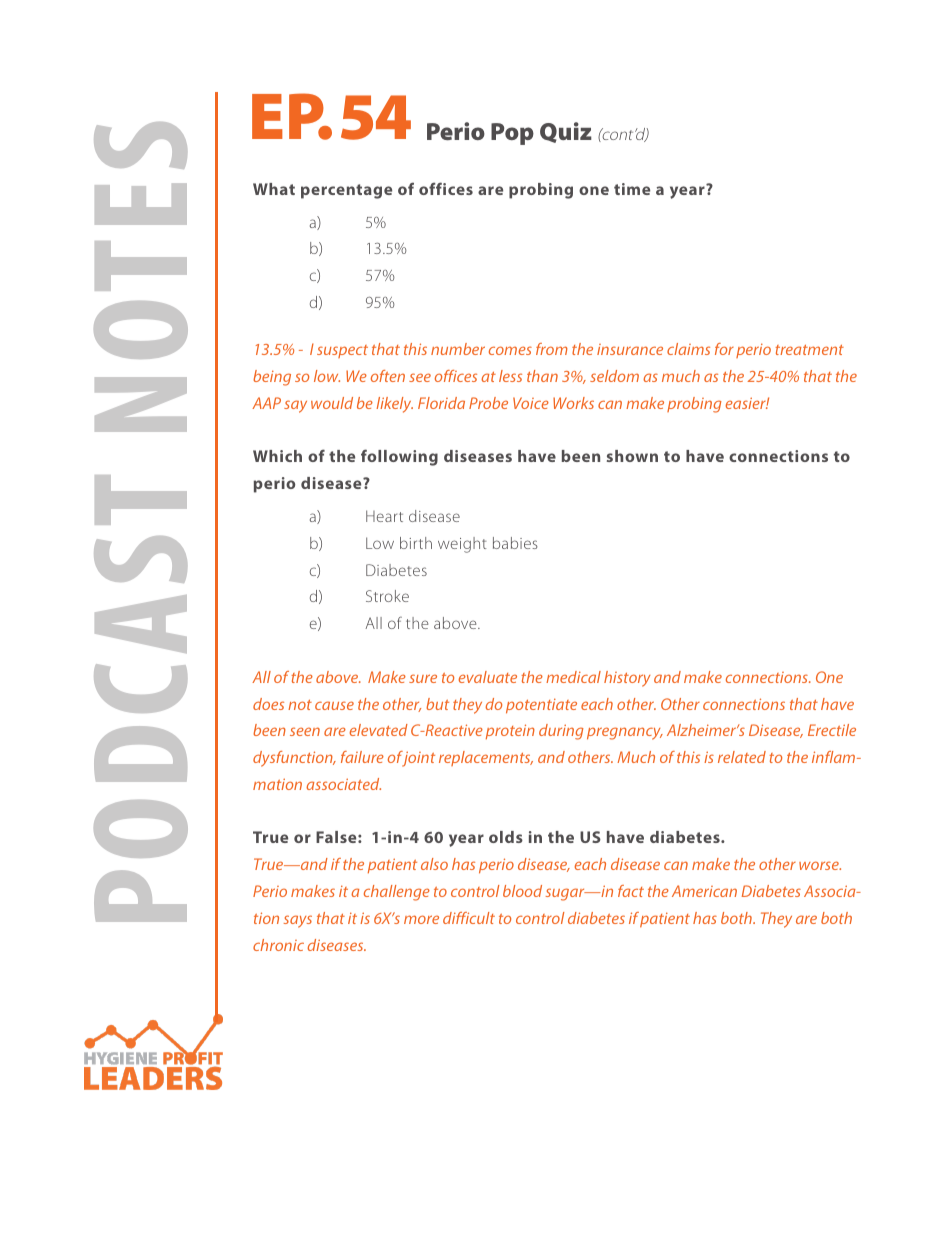 The image size is (952, 1233). I want to click on blood, so click(522, 891).
